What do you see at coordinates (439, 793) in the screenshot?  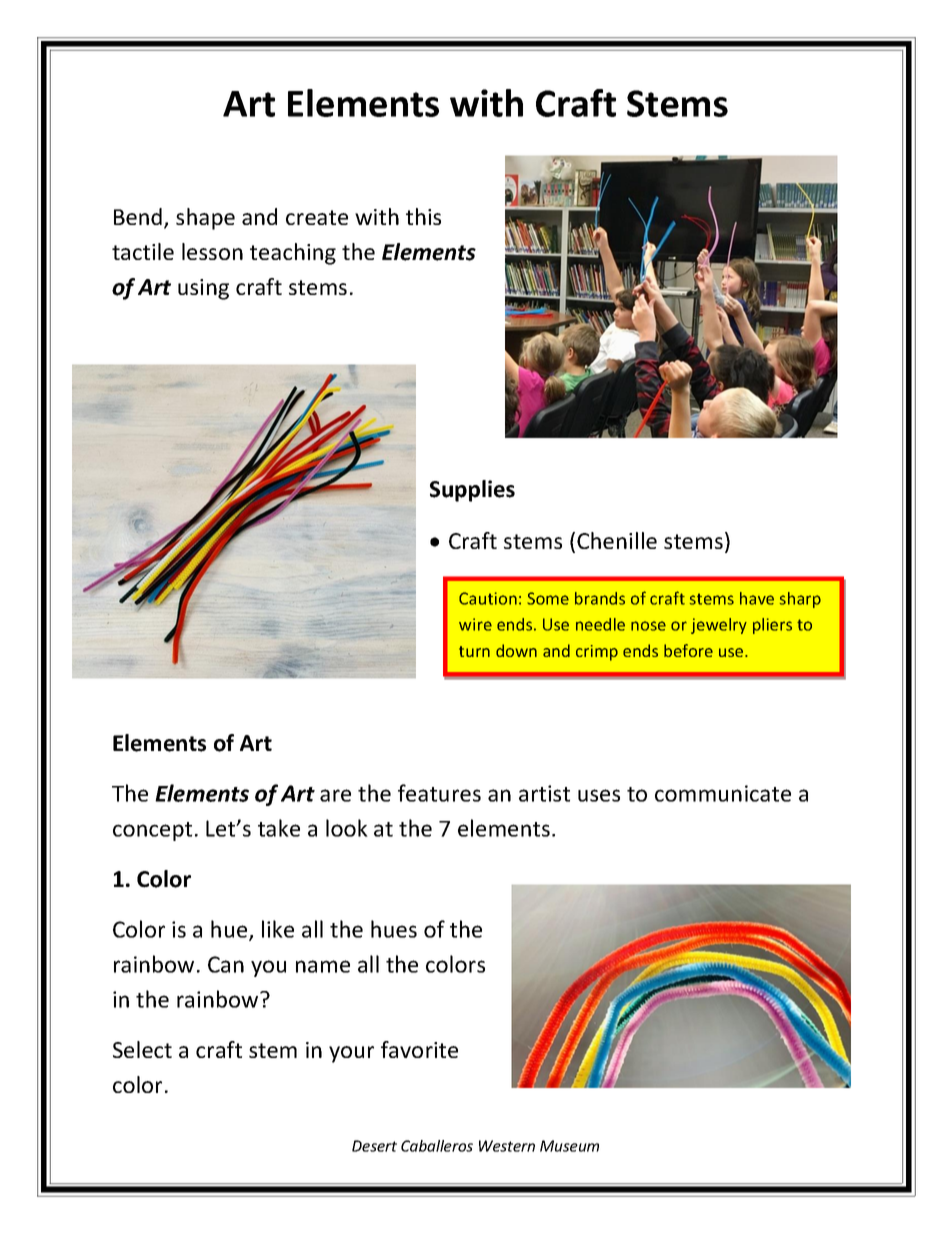 I see `features` at bounding box center [439, 793].
